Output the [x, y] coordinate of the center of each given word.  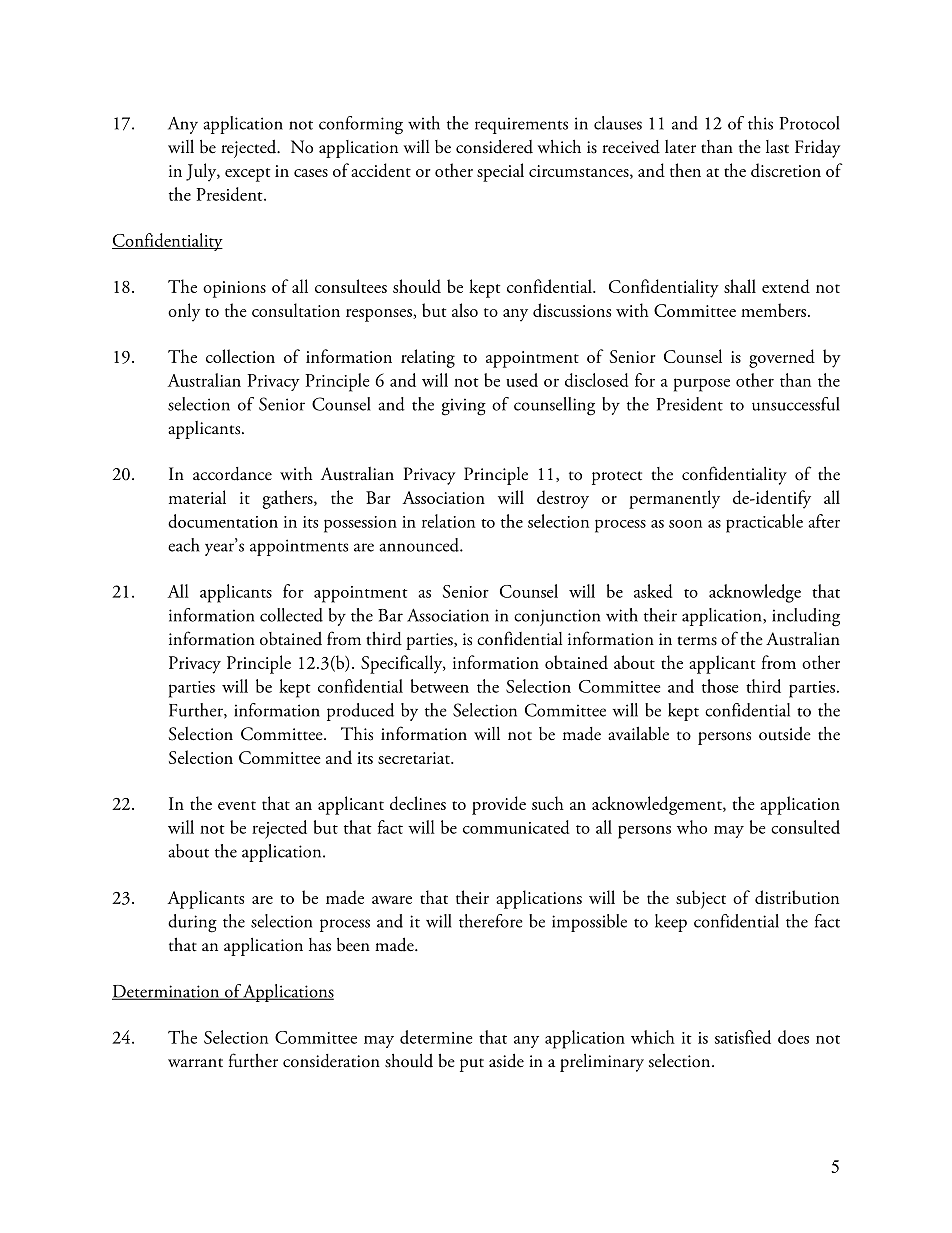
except [247, 175]
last [777, 147]
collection [240, 356]
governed [782, 358]
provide [499, 805]
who [692, 827]
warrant [195, 1062]
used [522, 380]
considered [494, 146]
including [806, 617]
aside [506, 1060]
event [237, 805]
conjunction [557, 617]
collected [291, 615]
